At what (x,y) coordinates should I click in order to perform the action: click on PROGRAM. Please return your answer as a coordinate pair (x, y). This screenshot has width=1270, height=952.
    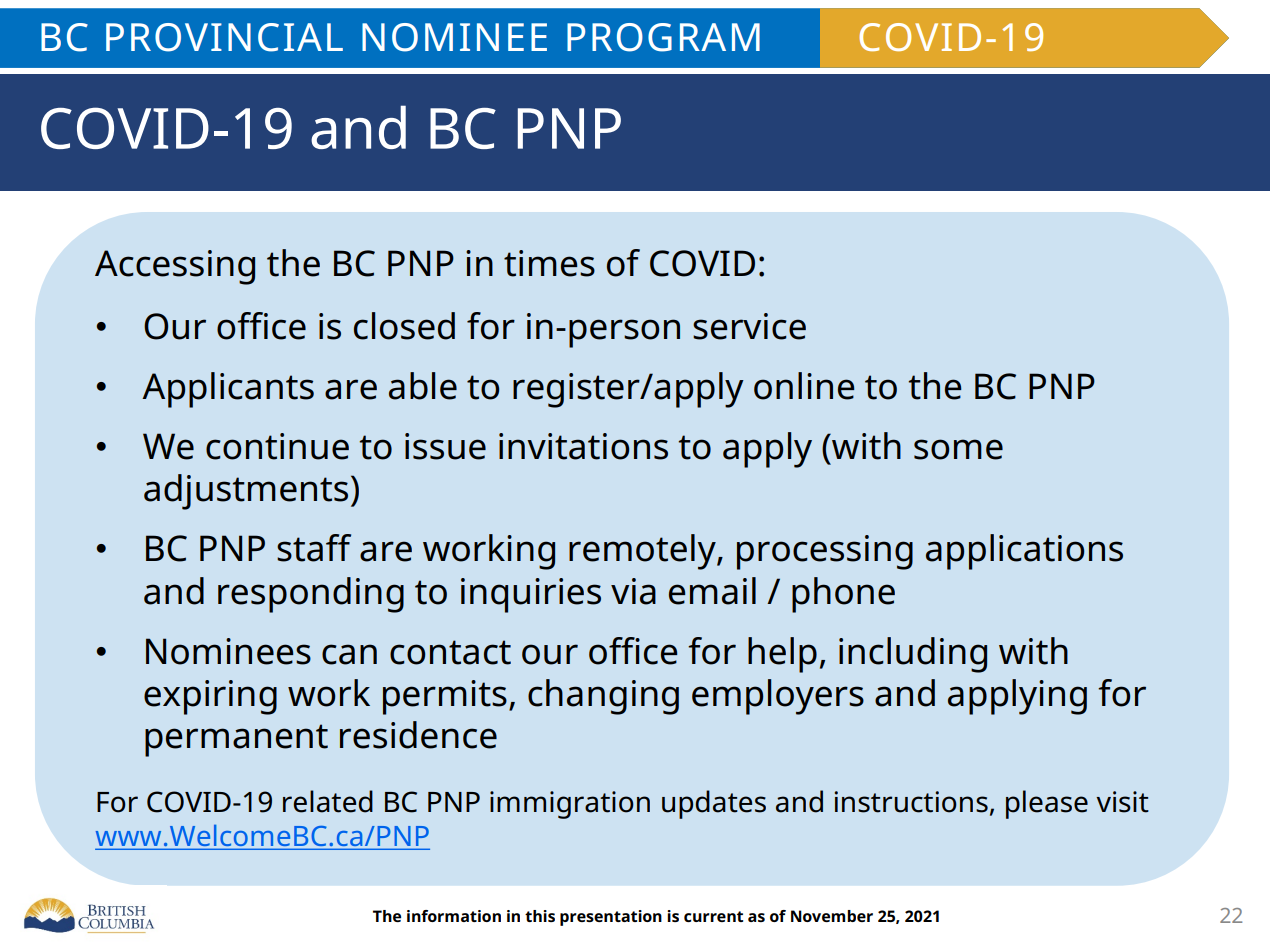
    Looking at the image, I should click on (663, 37).
